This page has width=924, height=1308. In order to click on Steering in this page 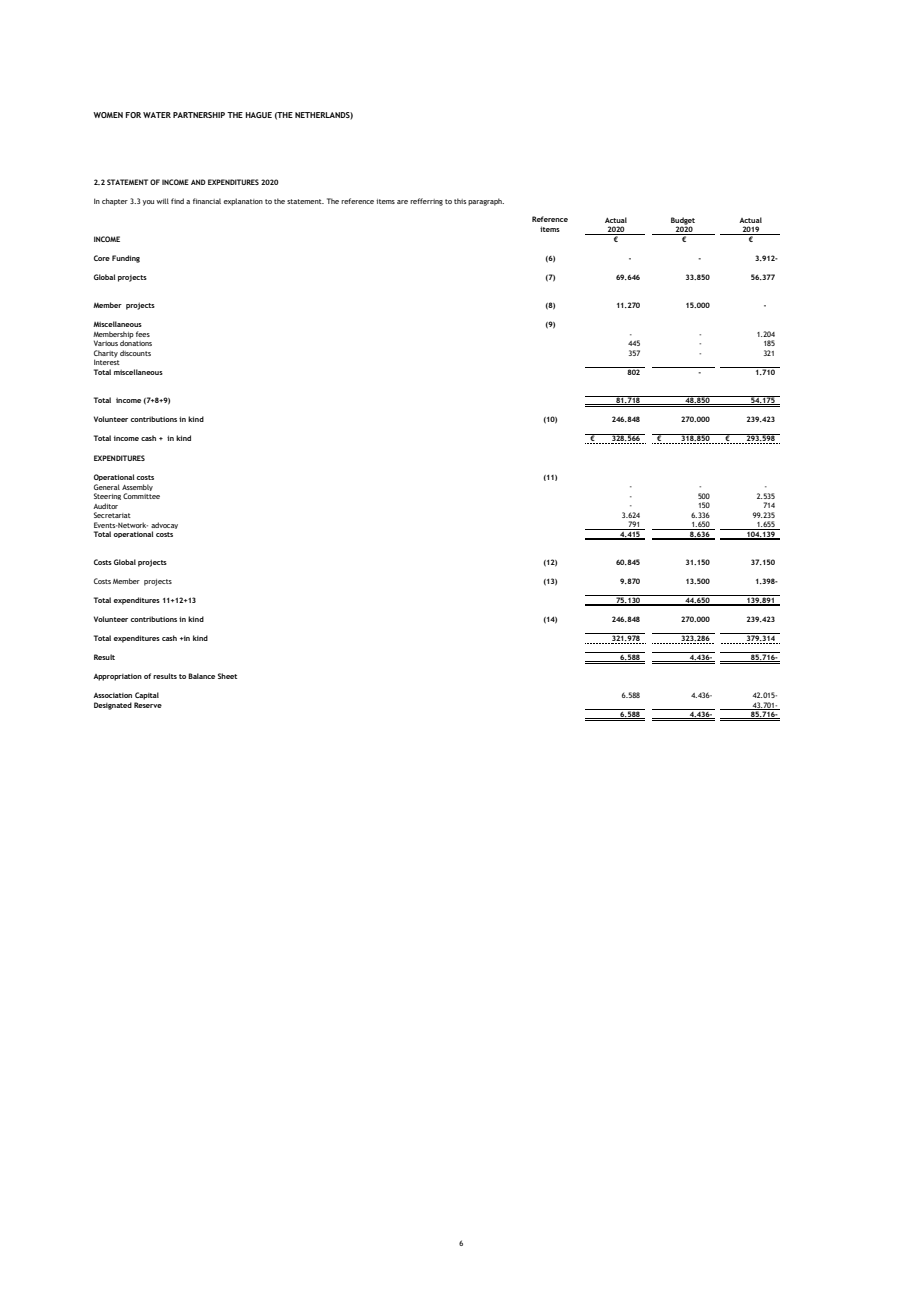, I will do `click(107, 496)`.
